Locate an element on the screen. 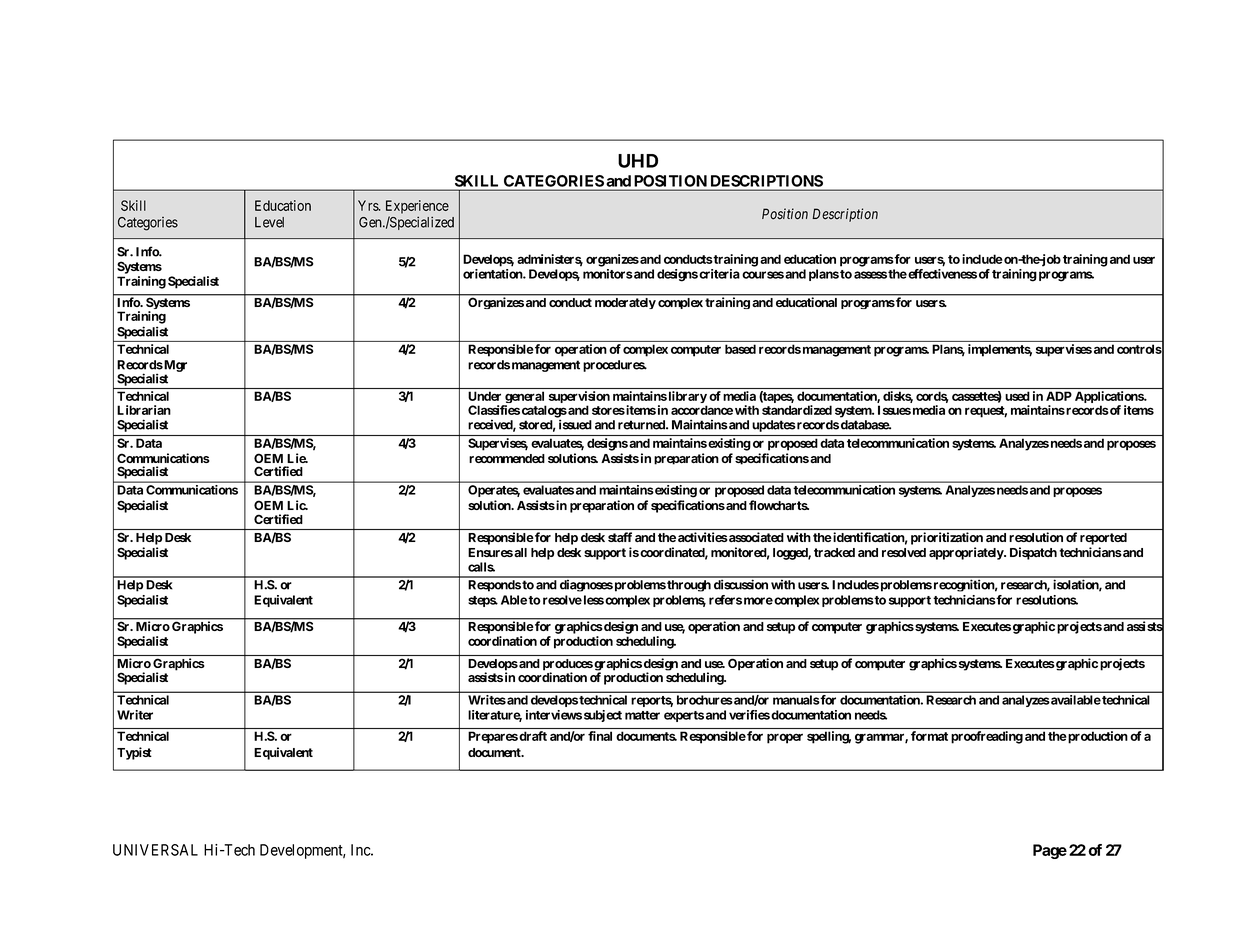 The height and width of the screenshot is (952, 1233). used is located at coordinates (1017, 396).
